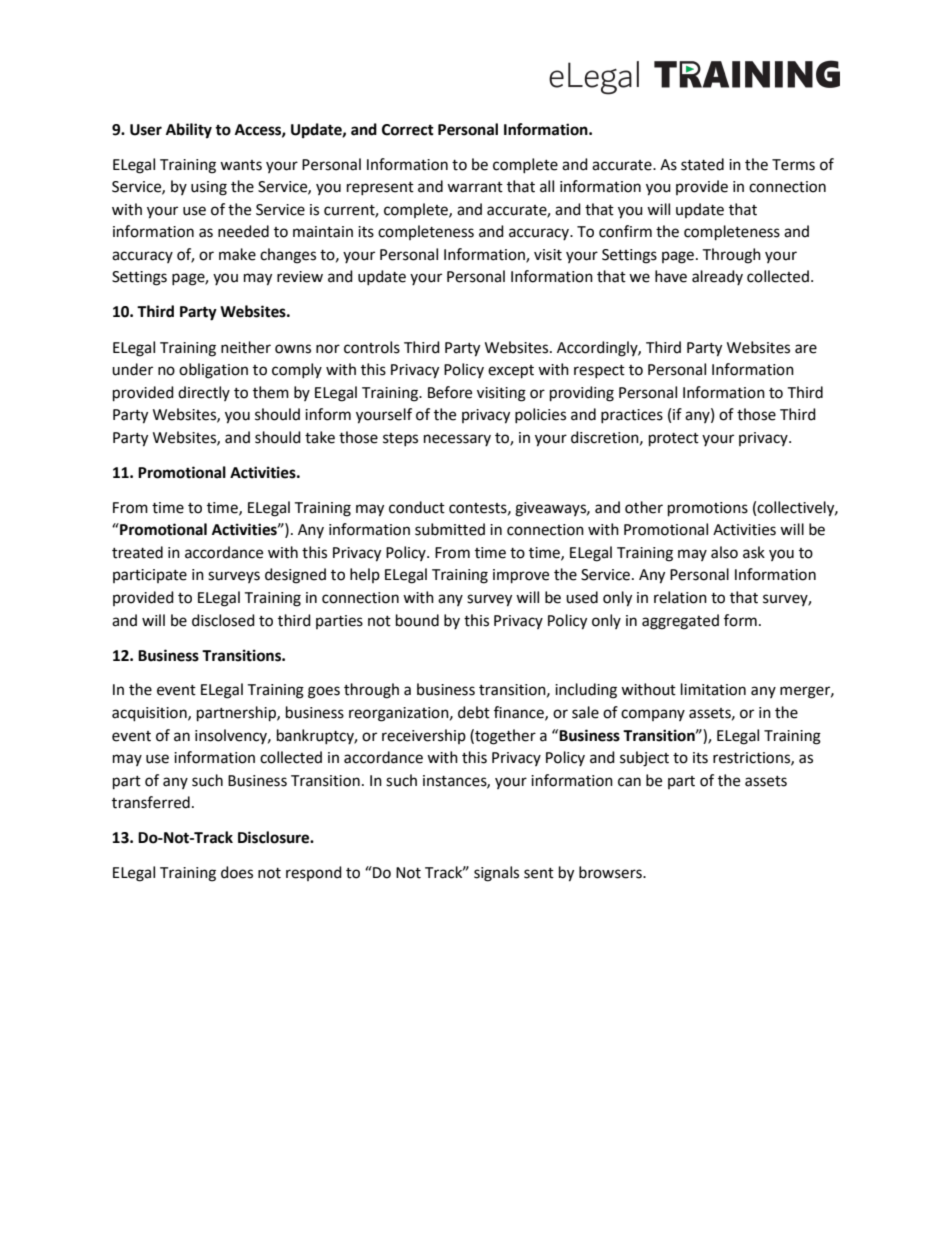 This screenshot has width=952, height=1233. What do you see at coordinates (475, 187) in the screenshot?
I see `warrant` at bounding box center [475, 187].
